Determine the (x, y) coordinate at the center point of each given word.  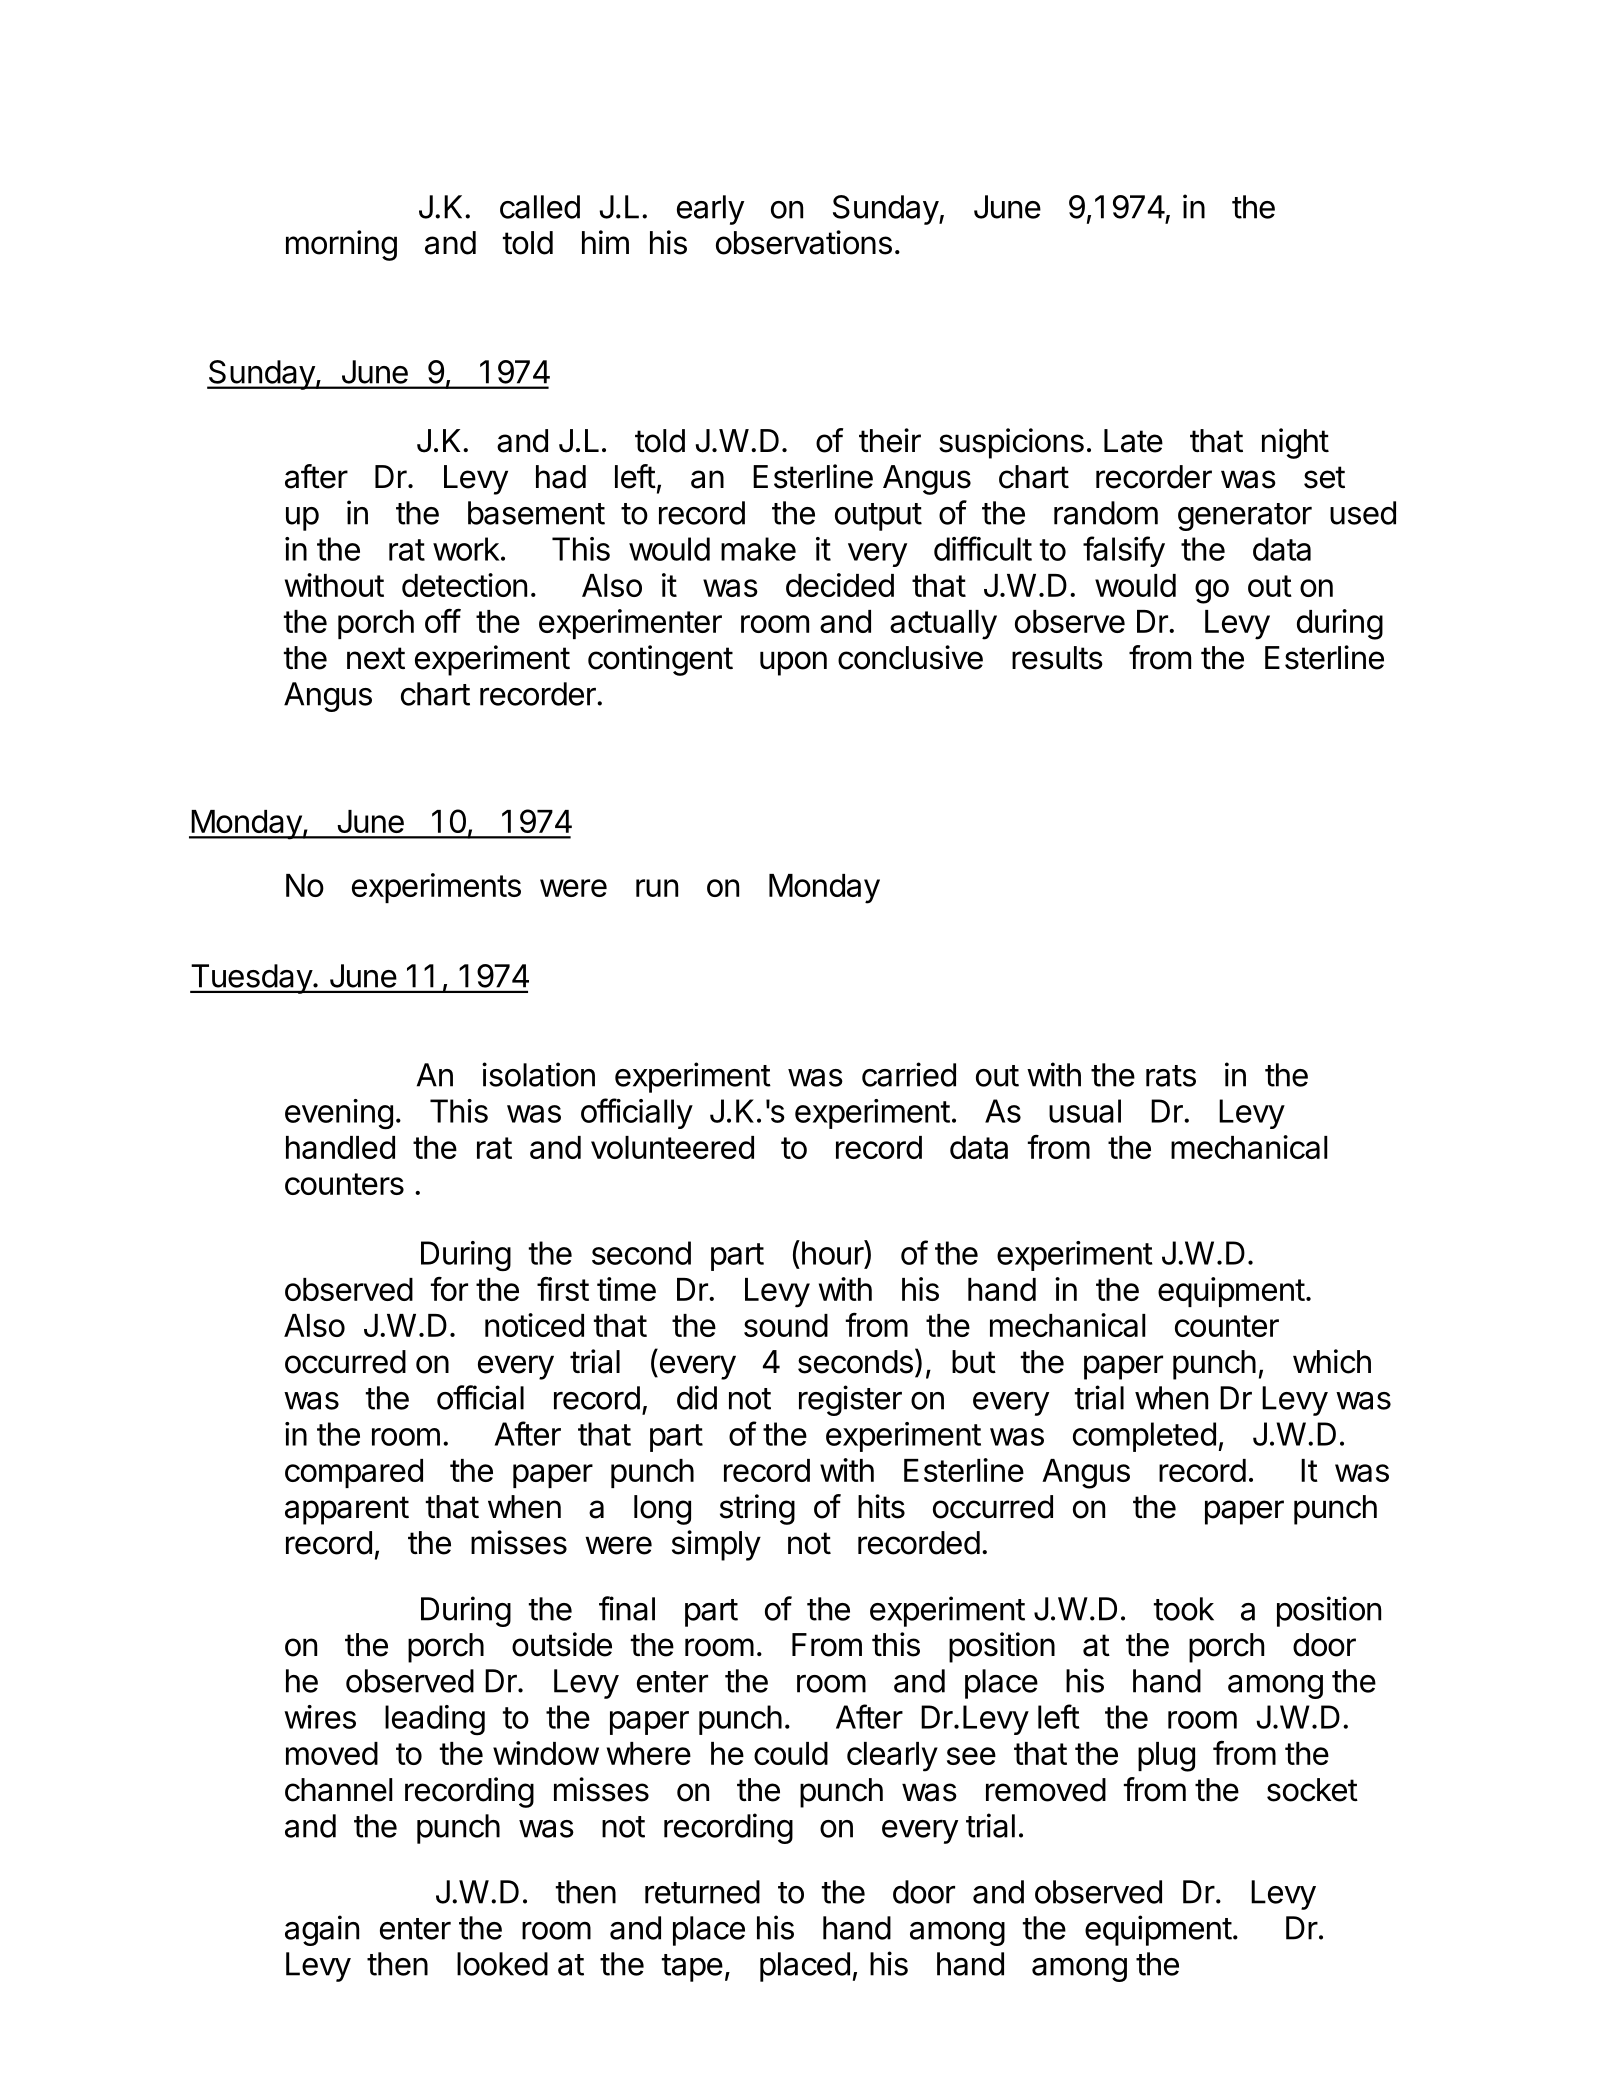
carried (909, 1074)
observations (804, 242)
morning (341, 245)
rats (1171, 1076)
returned (702, 1892)
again (322, 1930)
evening (339, 1114)
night (1295, 443)
